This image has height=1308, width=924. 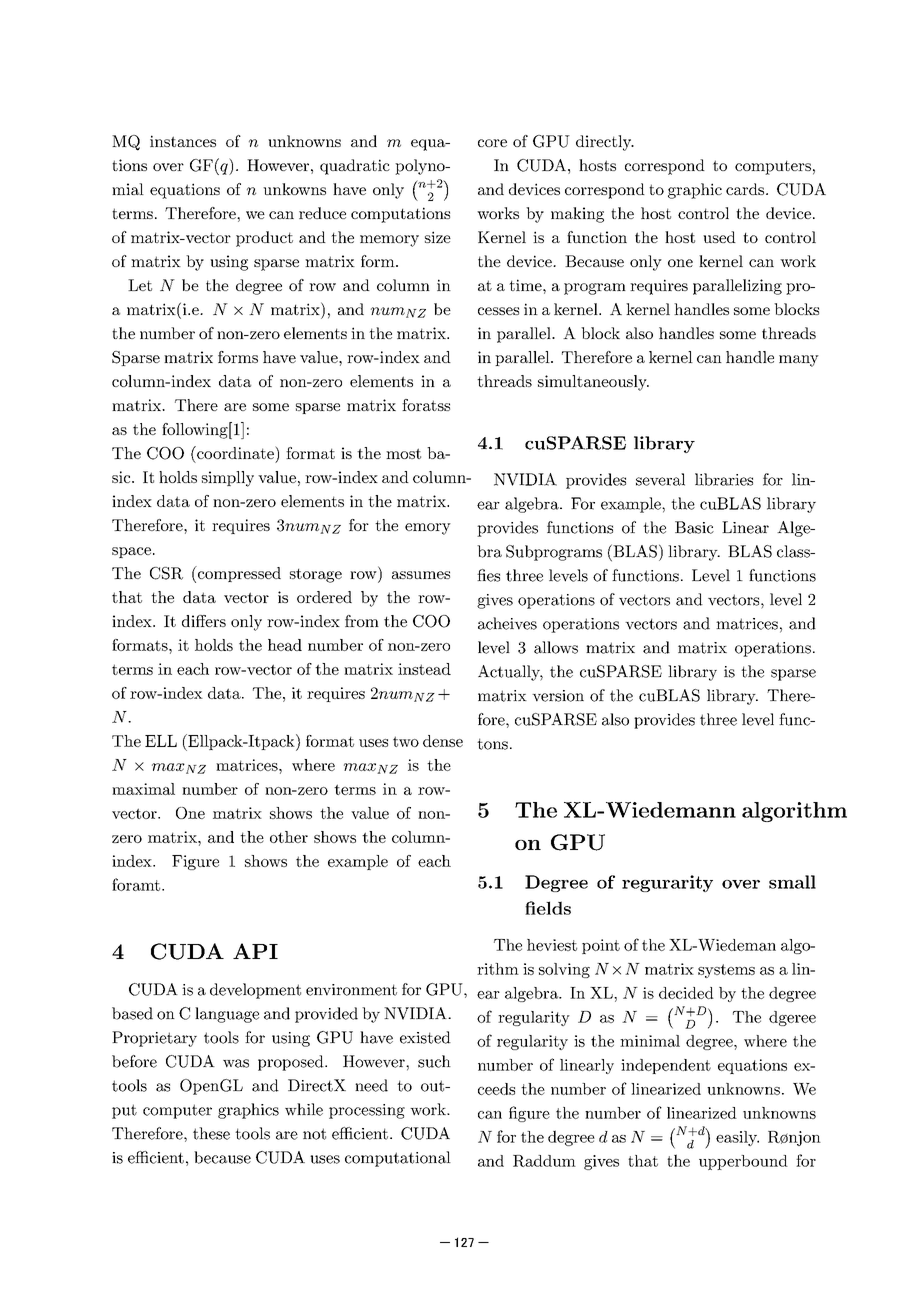 I want to click on computational, so click(x=398, y=1159).
